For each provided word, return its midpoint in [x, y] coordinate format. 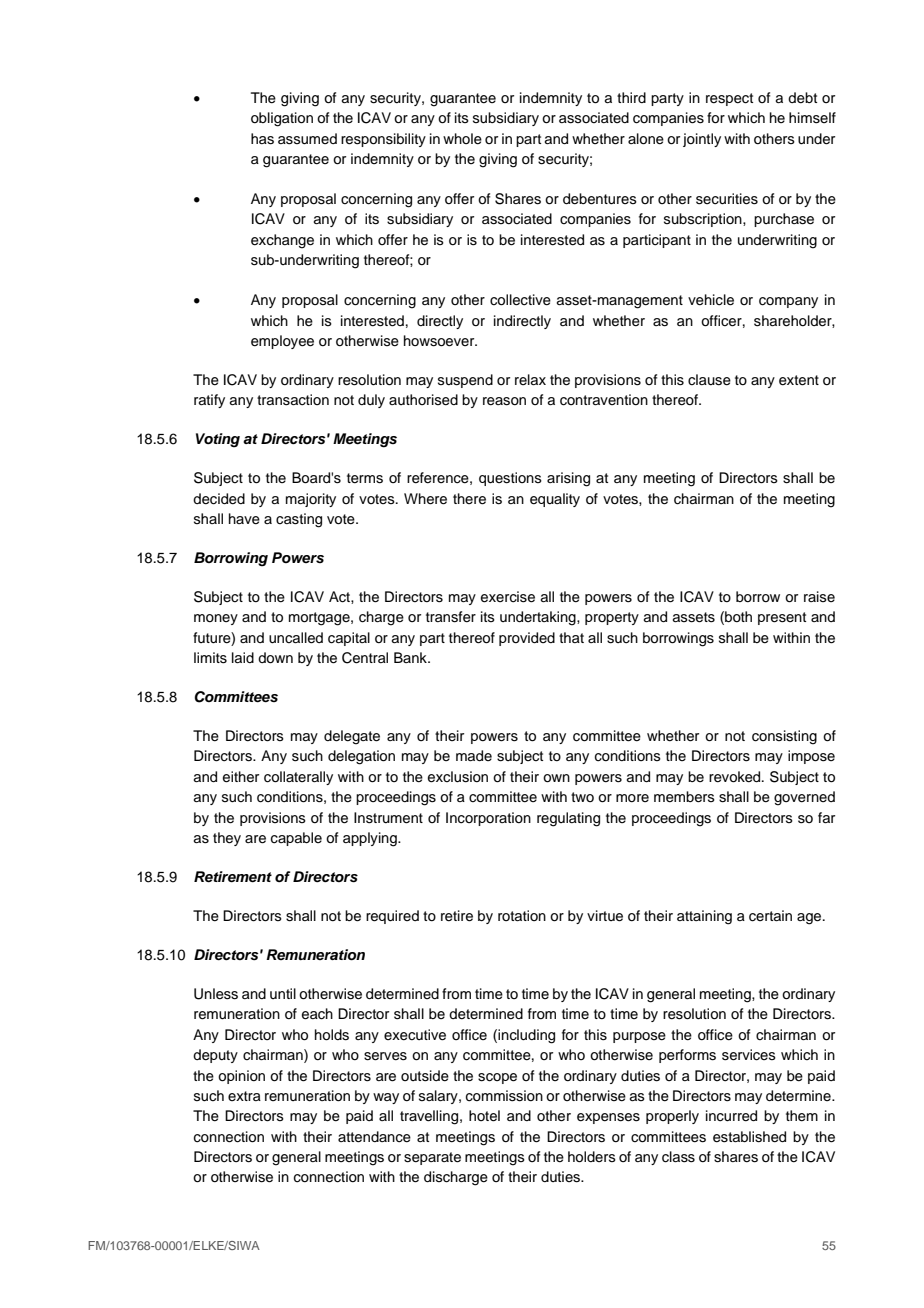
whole [462, 139]
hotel [484, 1116]
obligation [282, 119]
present [782, 618]
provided [527, 639]
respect [729, 99]
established [749, 1137]
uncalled [296, 638]
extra [244, 1096]
